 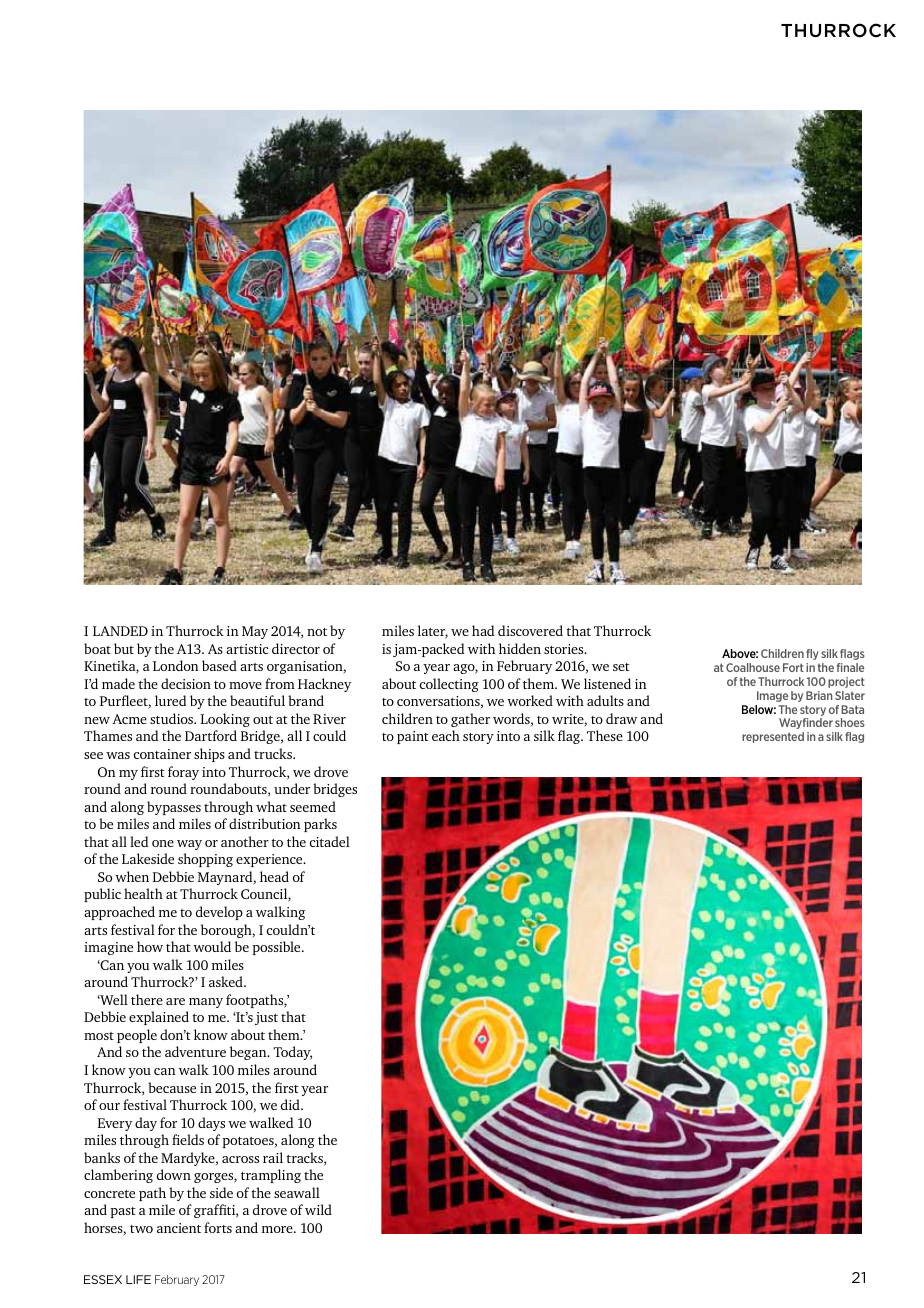 I want to click on health, so click(x=143, y=893).
